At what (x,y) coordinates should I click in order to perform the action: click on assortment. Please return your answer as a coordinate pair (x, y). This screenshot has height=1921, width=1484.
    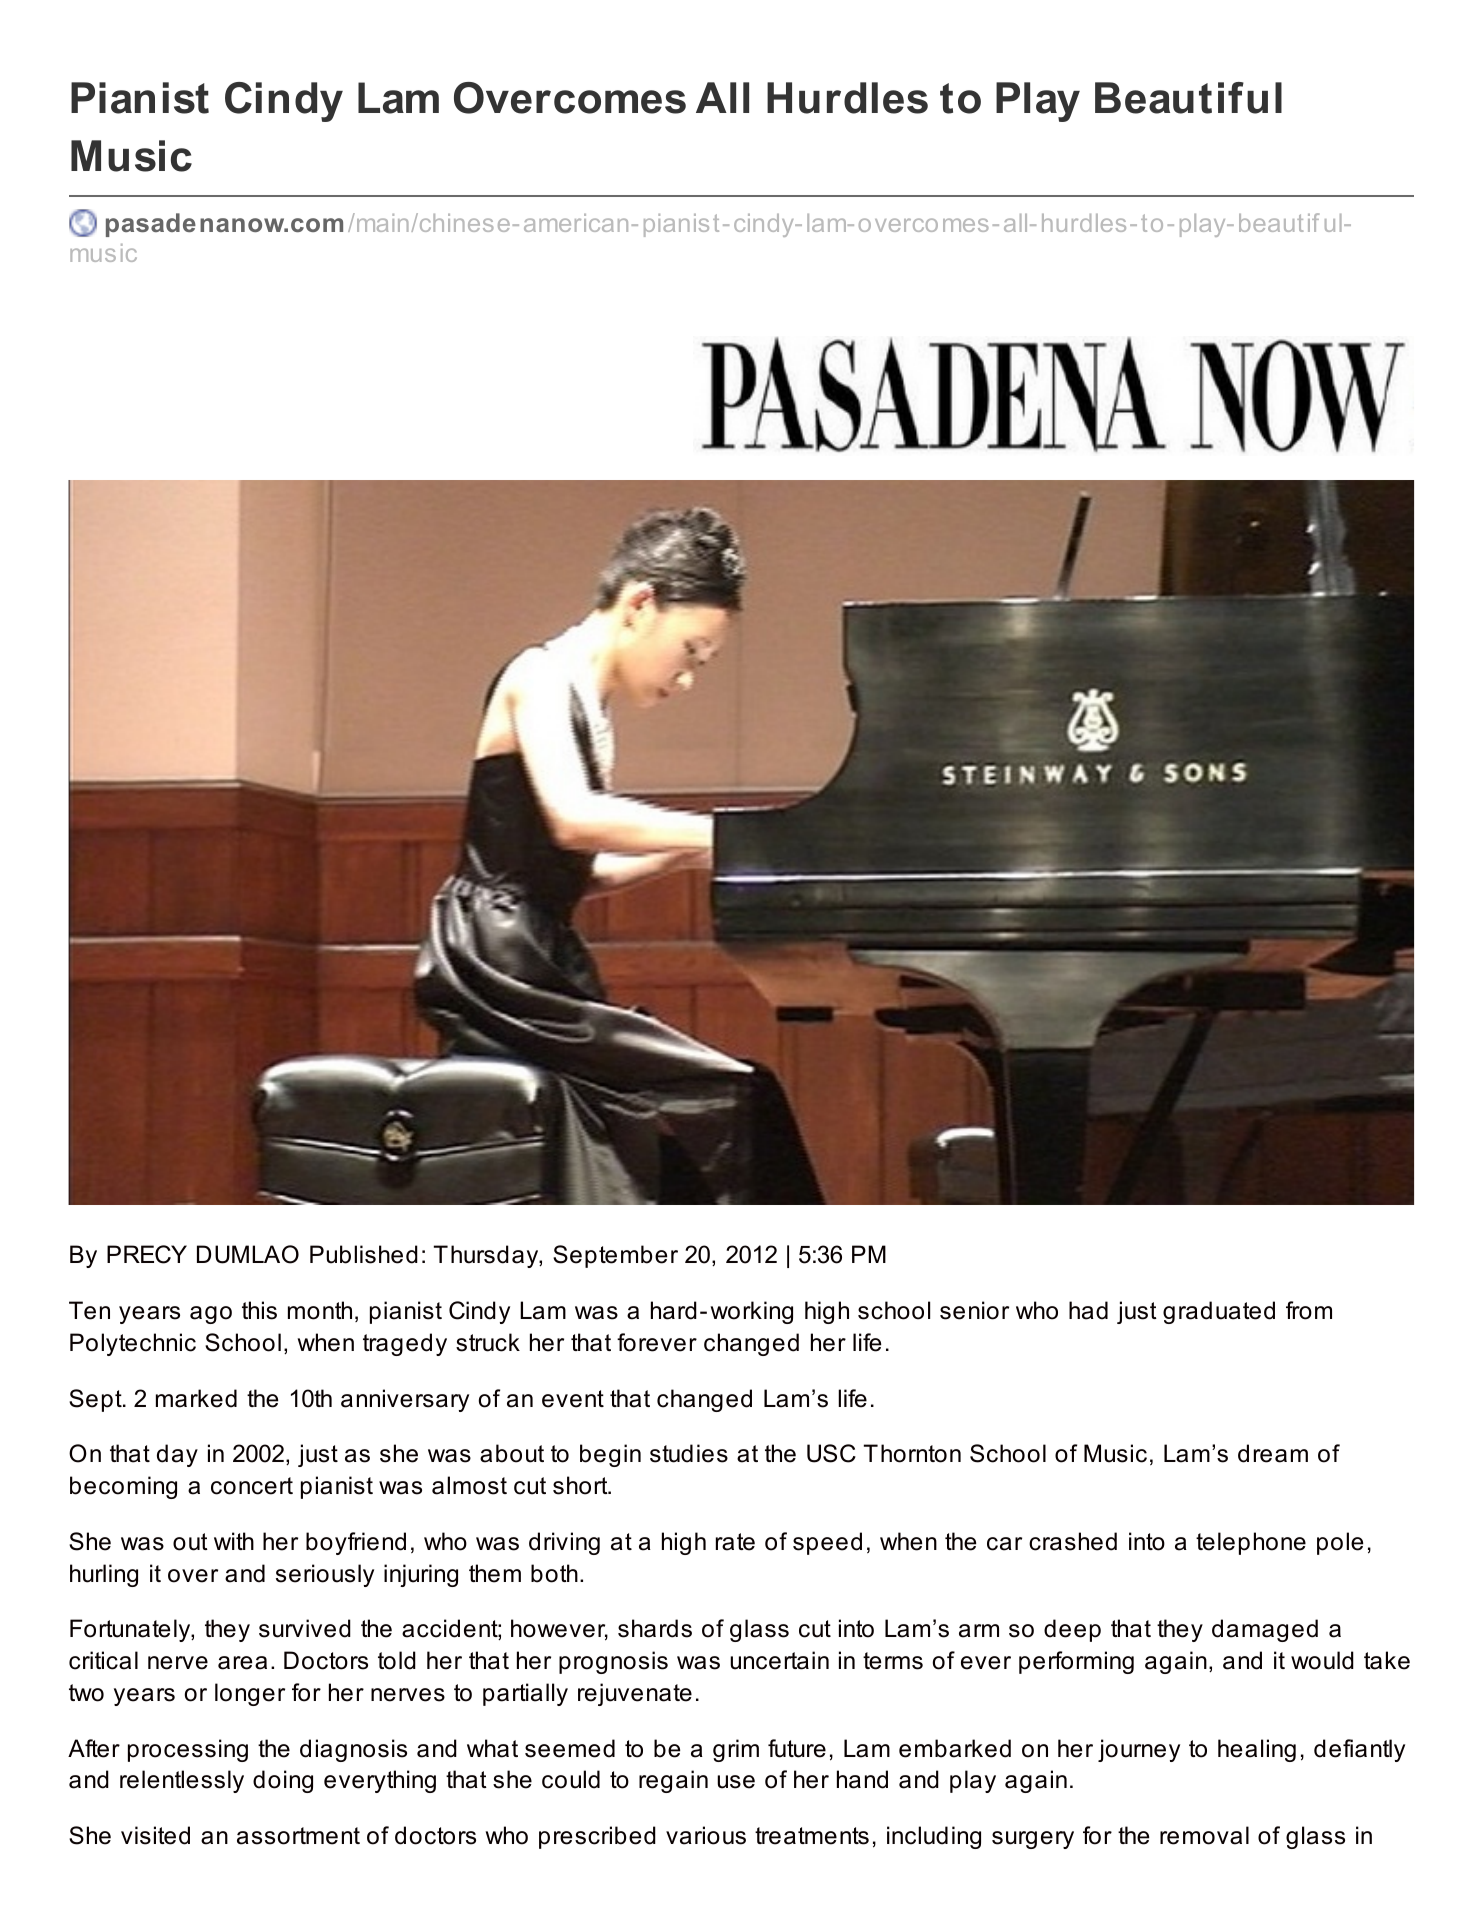
    Looking at the image, I should click on (298, 1836).
